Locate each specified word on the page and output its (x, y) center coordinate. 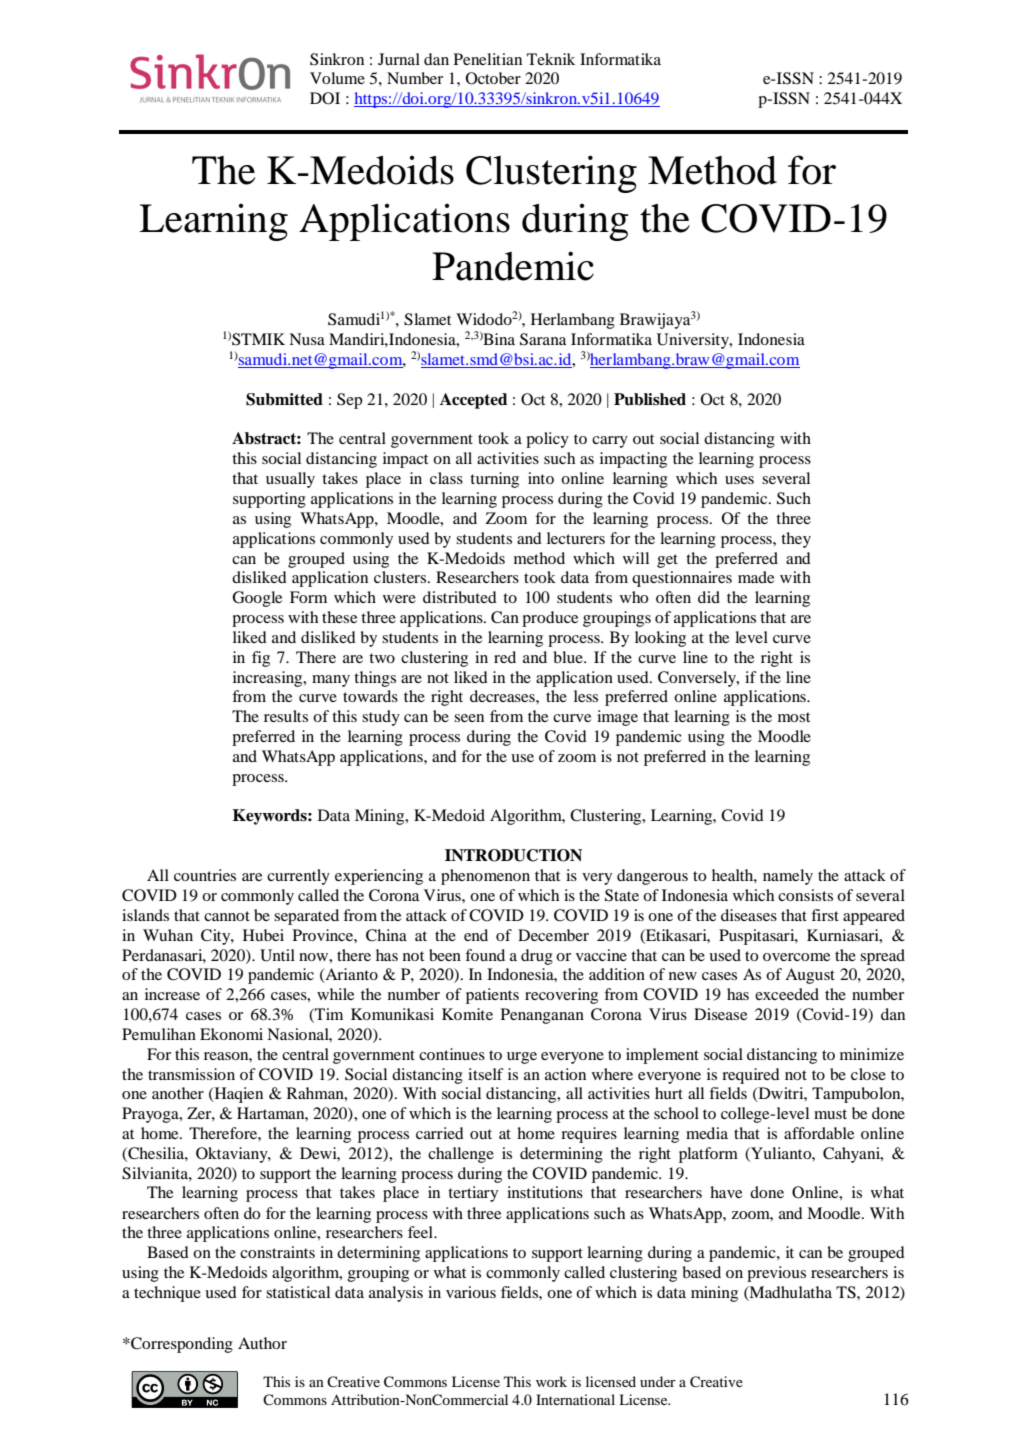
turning (494, 480)
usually (290, 480)
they (796, 540)
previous (776, 1274)
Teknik (551, 59)
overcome (796, 957)
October (493, 78)
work (551, 1381)
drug (537, 957)
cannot (227, 916)
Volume (337, 78)
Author (262, 1343)
